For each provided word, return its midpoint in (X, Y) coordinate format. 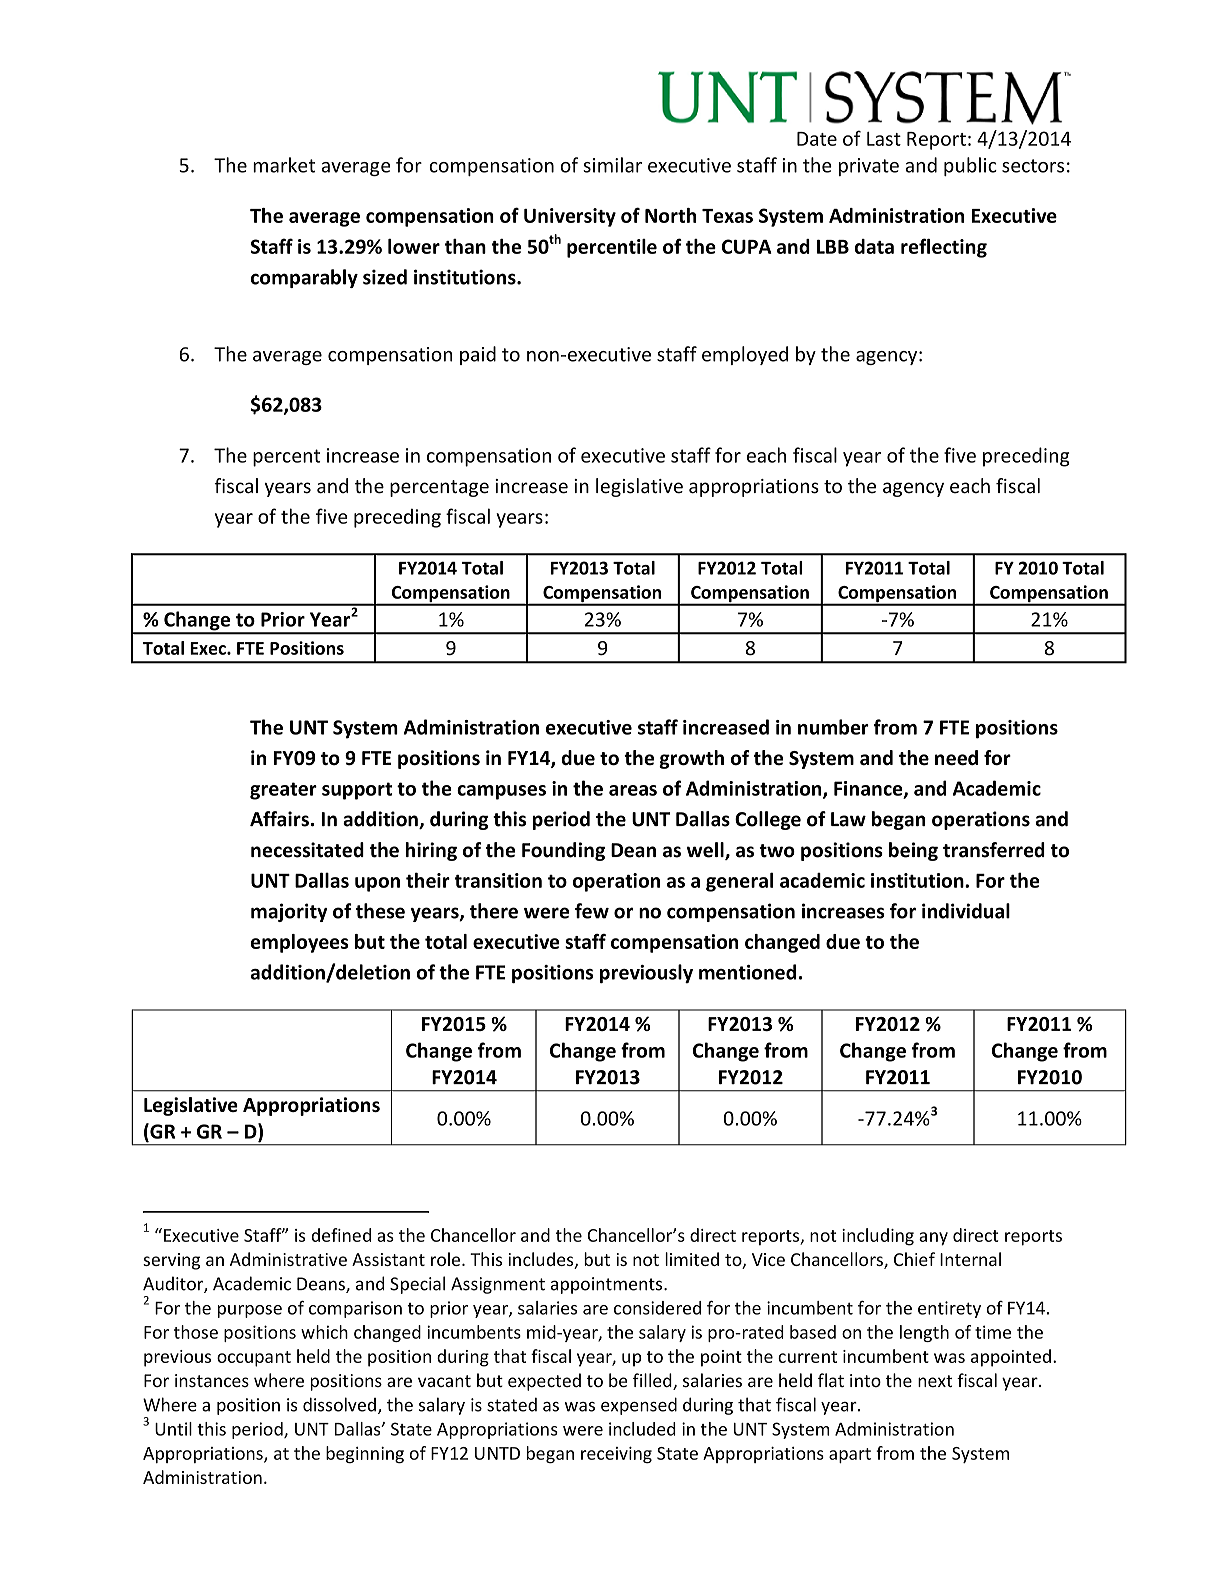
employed (745, 355)
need (956, 758)
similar (612, 165)
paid (478, 355)
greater (283, 791)
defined (341, 1235)
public (970, 166)
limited (692, 1259)
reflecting (944, 248)
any (933, 1239)
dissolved (339, 1404)
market (284, 165)
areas (633, 790)
